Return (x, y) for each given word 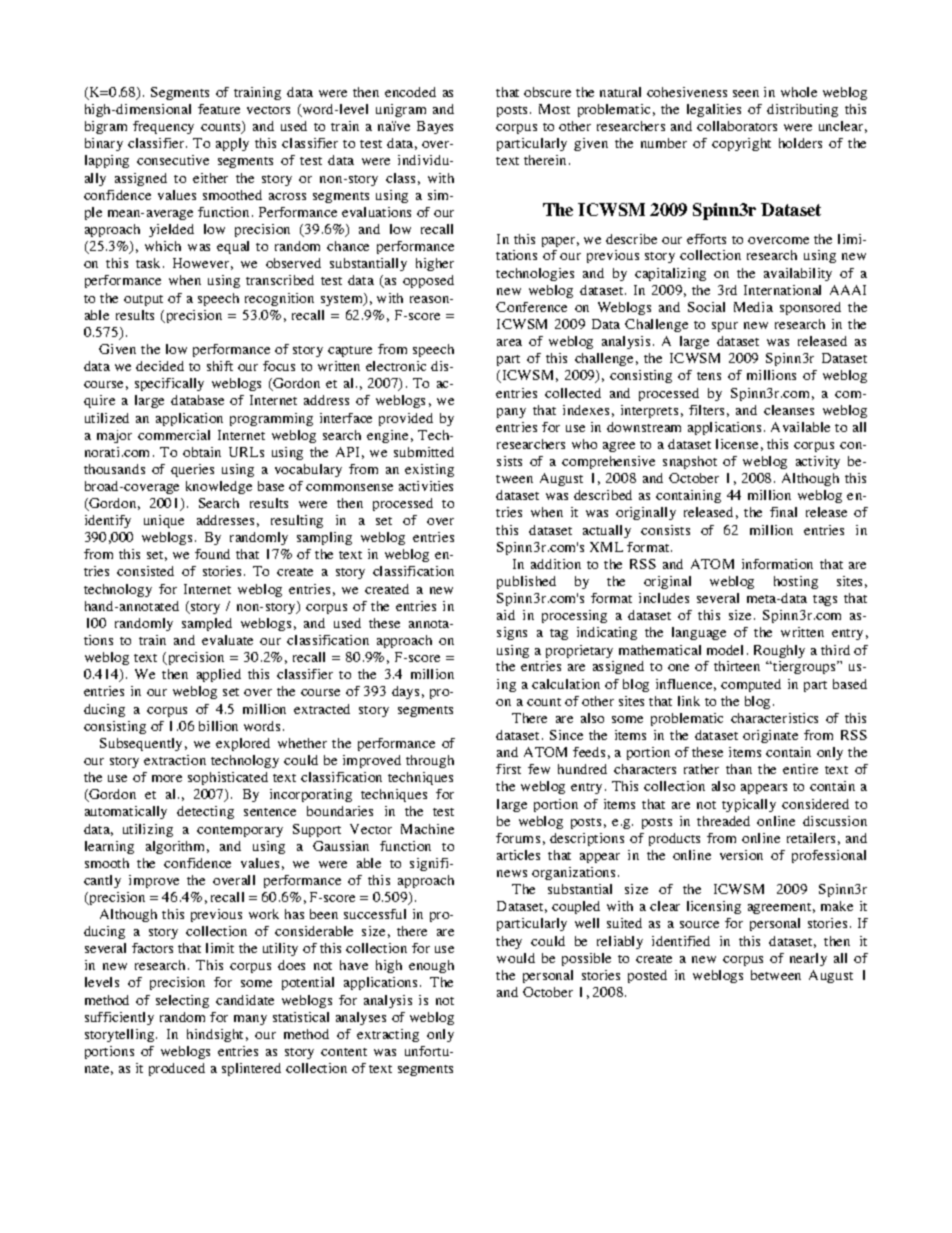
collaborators (737, 126)
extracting (388, 1035)
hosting (796, 582)
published (526, 582)
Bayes (435, 127)
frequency (163, 127)
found (212, 554)
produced (177, 1069)
